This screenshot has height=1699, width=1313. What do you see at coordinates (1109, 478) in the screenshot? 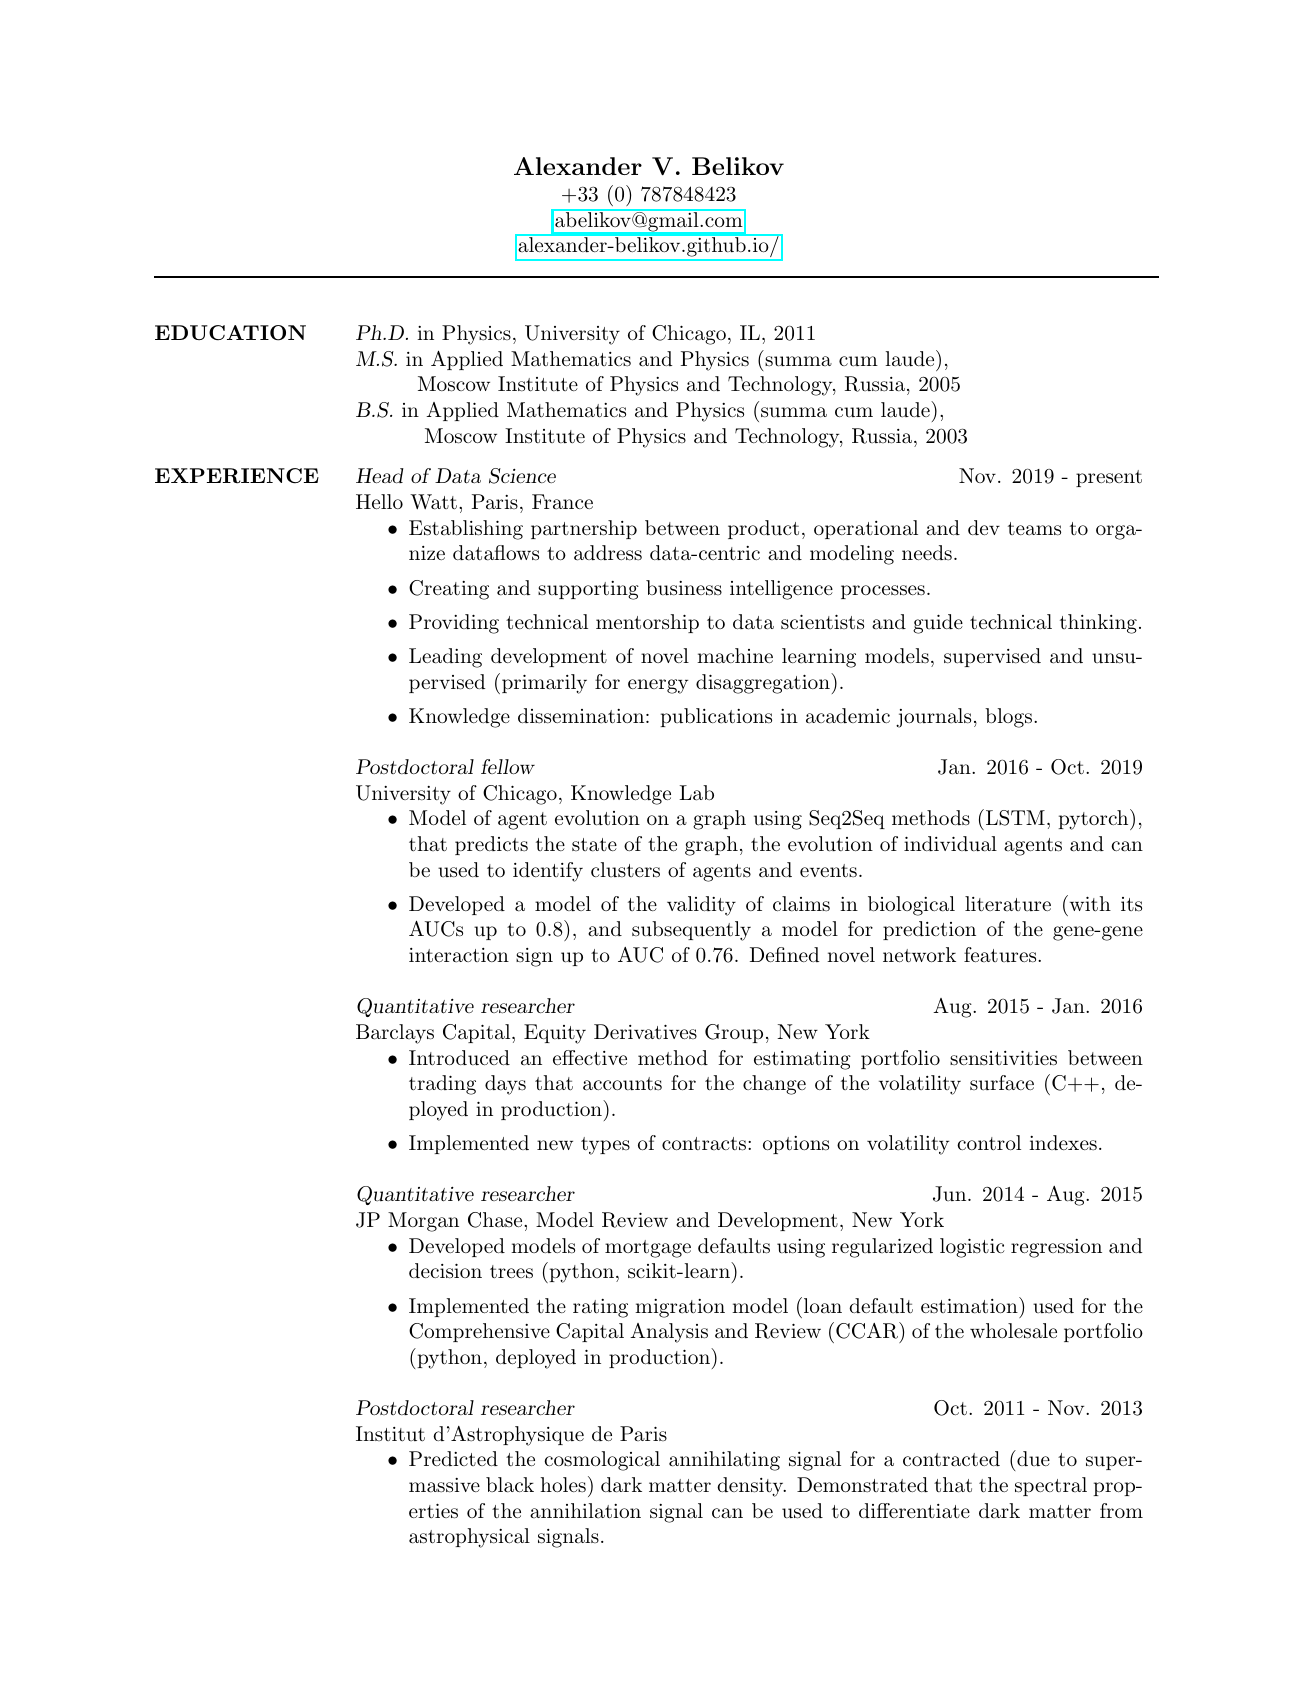
I see `present` at bounding box center [1109, 478].
